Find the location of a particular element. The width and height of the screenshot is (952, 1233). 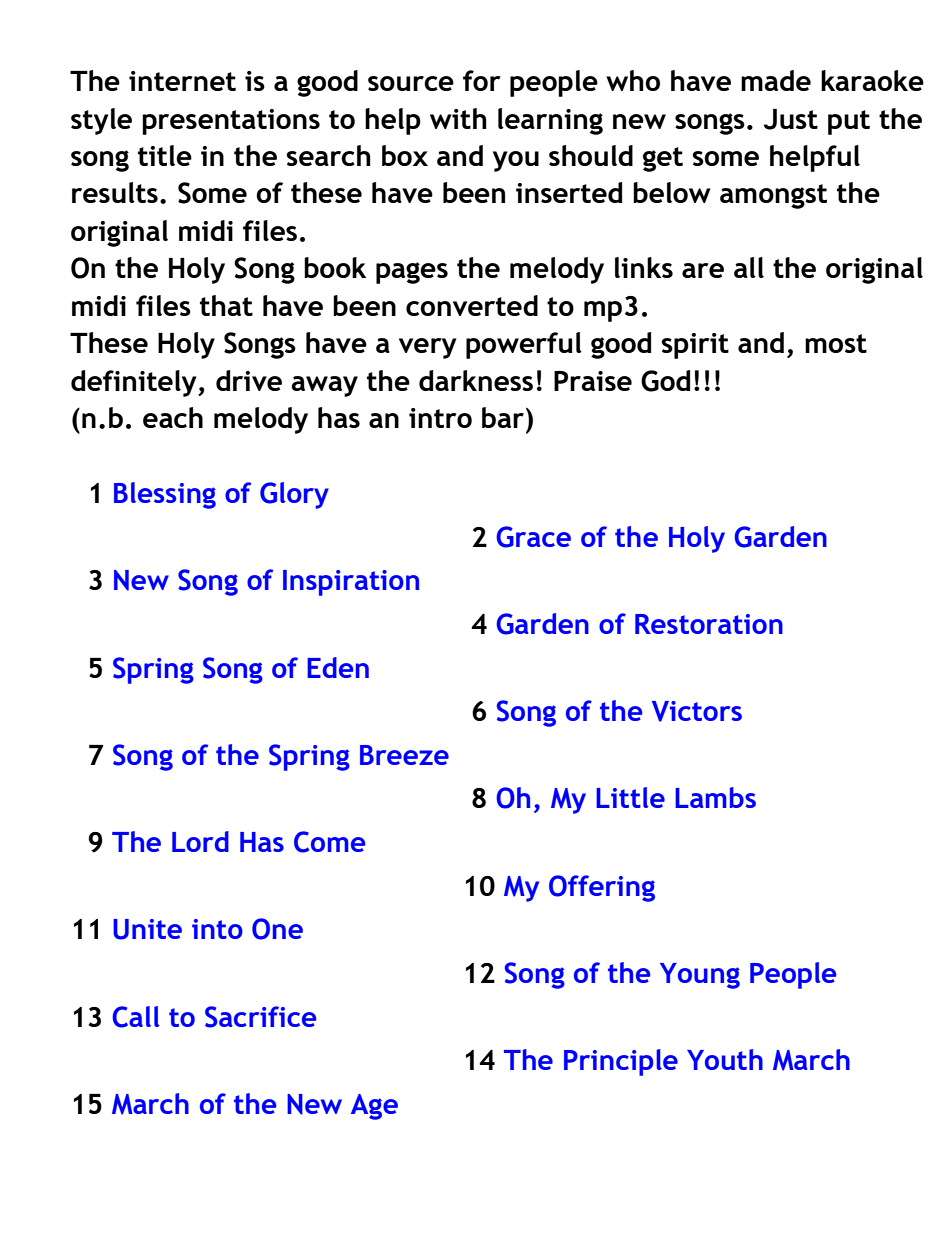

Youth is located at coordinates (725, 1059).
